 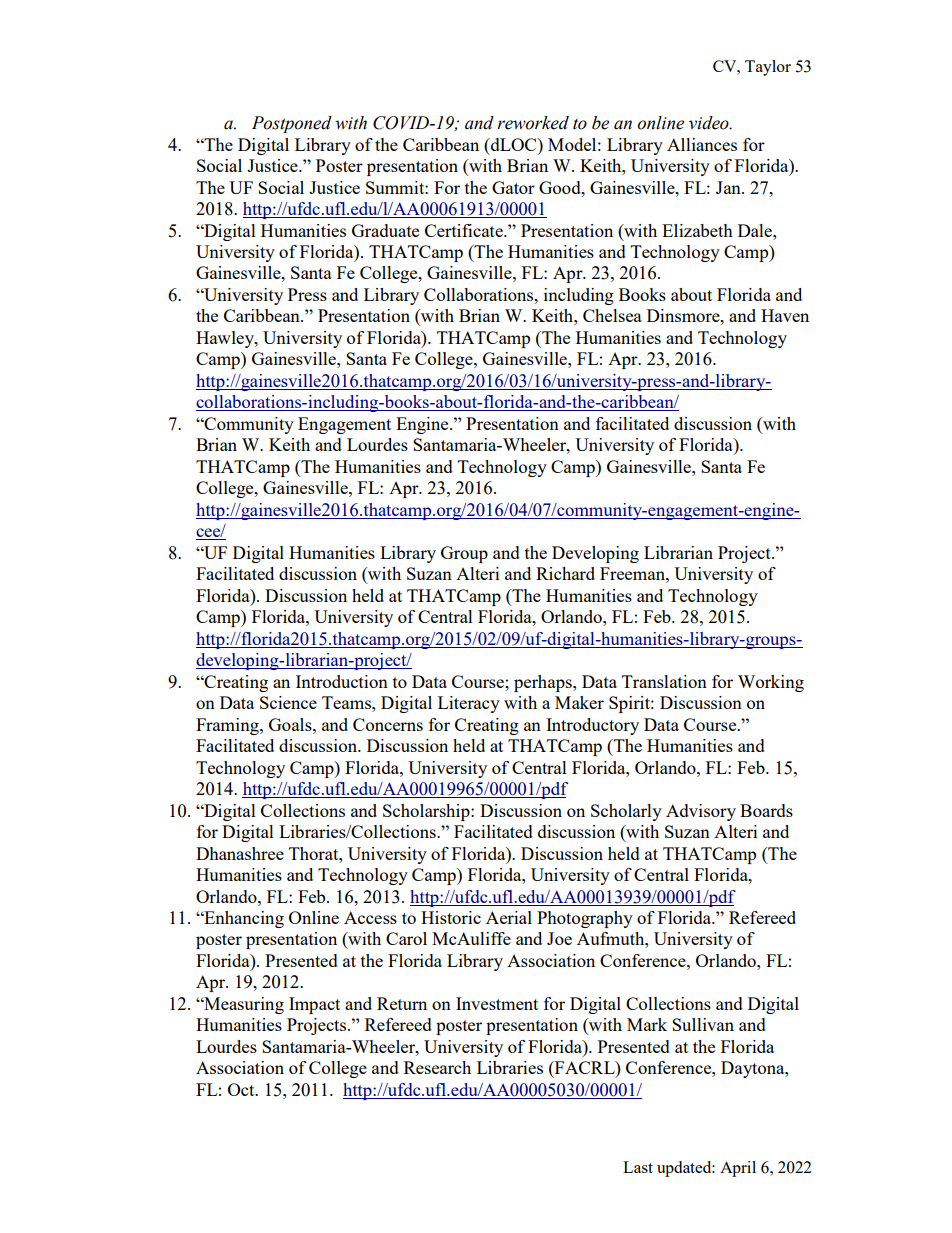 I want to click on reworked, so click(x=533, y=123).
